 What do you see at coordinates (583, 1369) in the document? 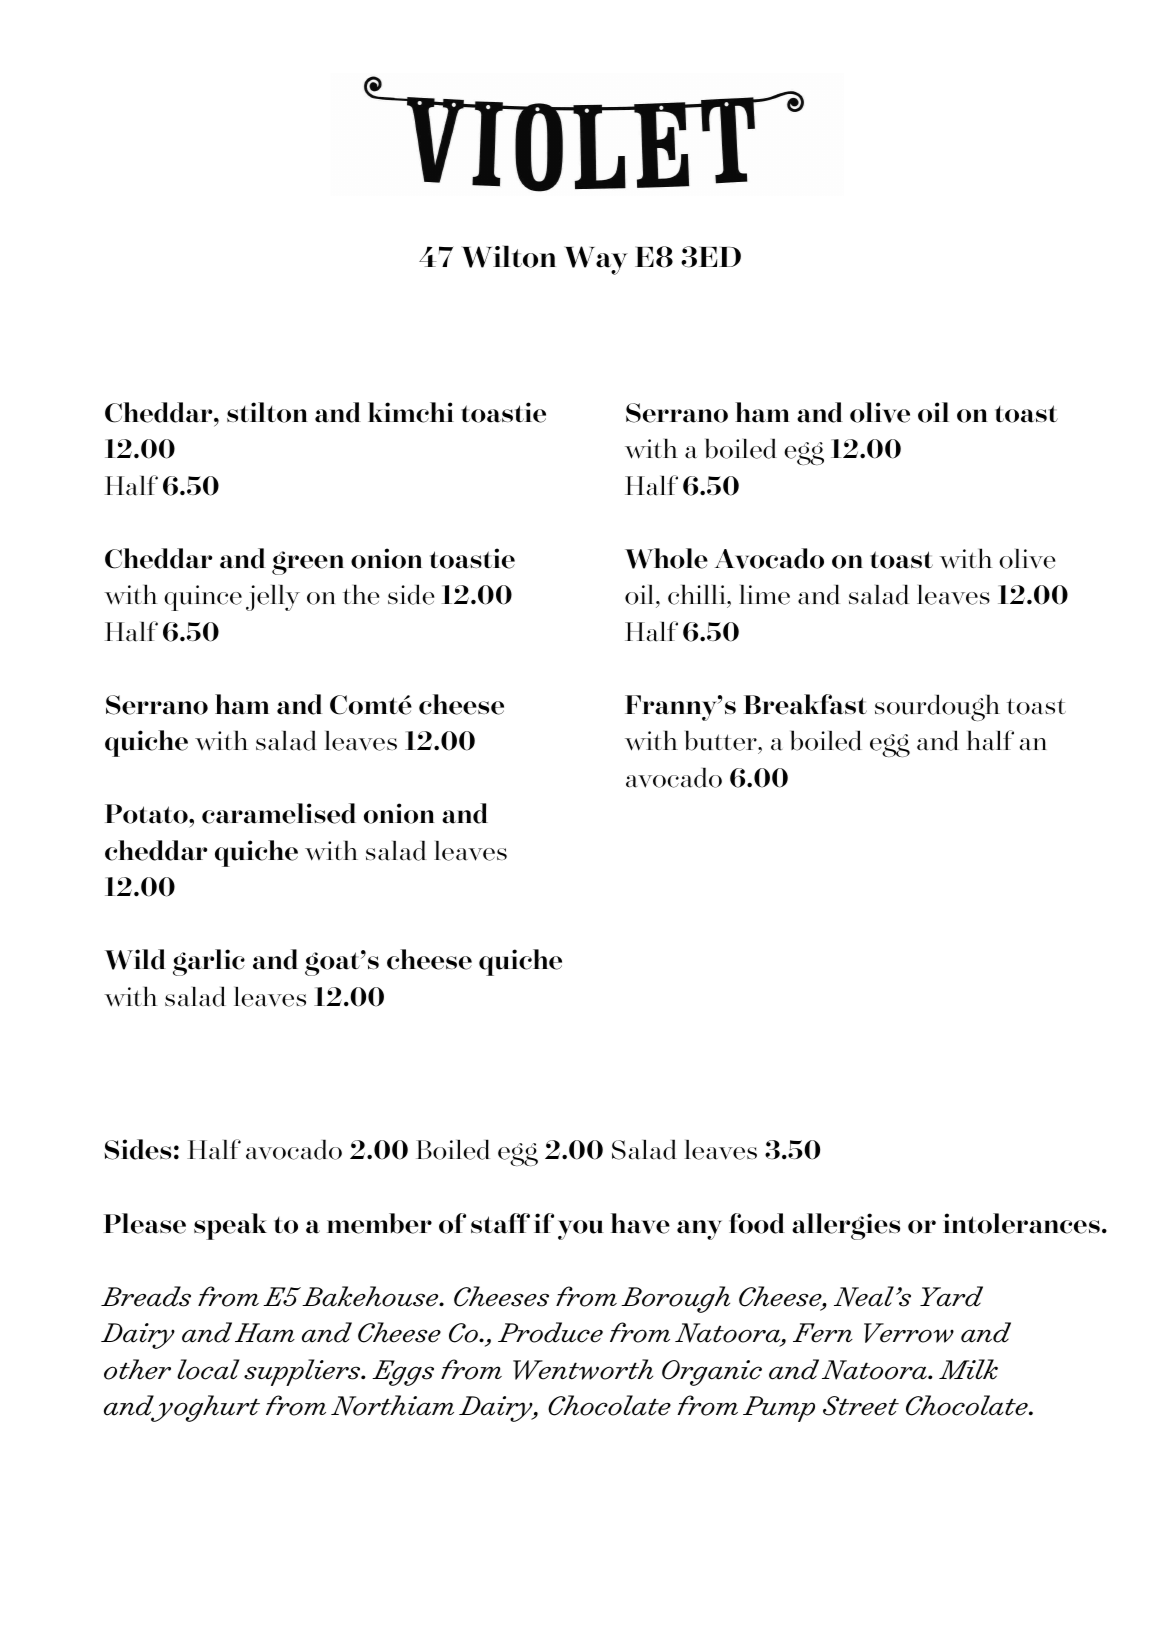
I see `Wentworth` at bounding box center [583, 1369].
